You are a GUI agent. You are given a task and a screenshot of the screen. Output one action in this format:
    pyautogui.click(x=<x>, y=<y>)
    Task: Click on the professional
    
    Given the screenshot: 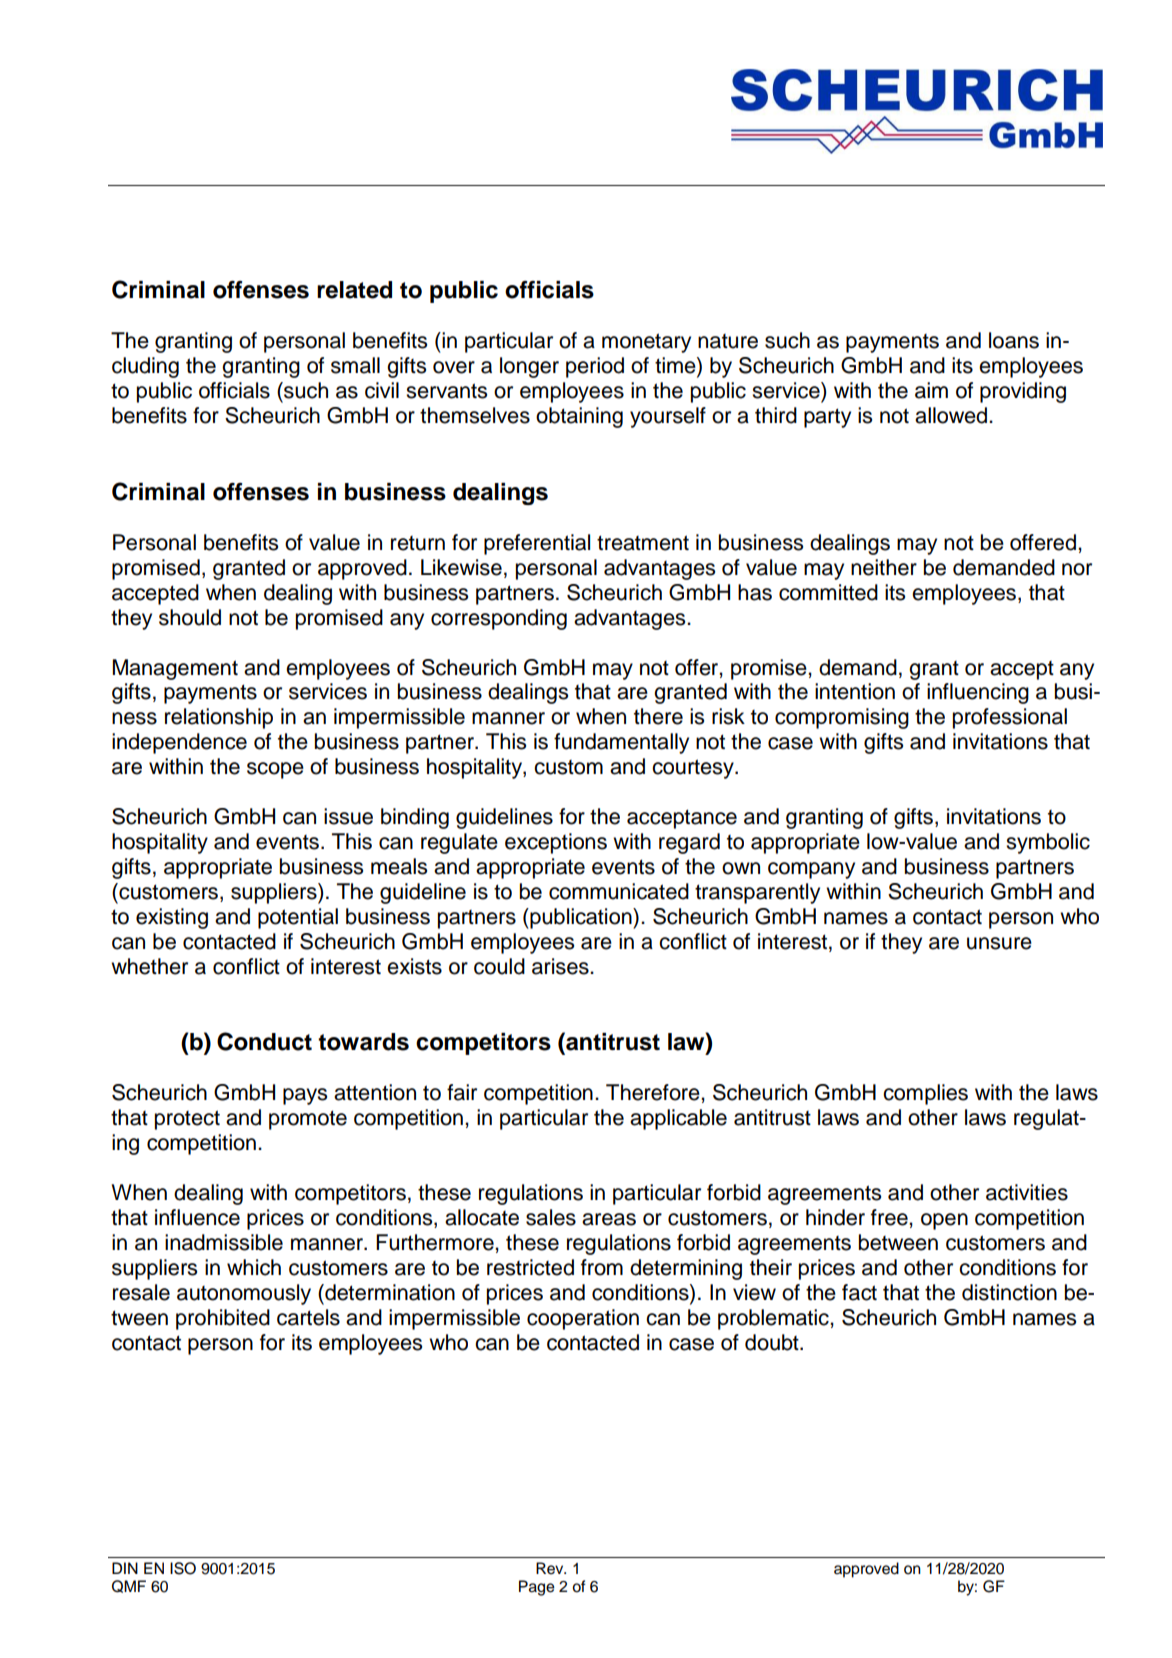 What is the action you would take?
    pyautogui.click(x=1010, y=718)
